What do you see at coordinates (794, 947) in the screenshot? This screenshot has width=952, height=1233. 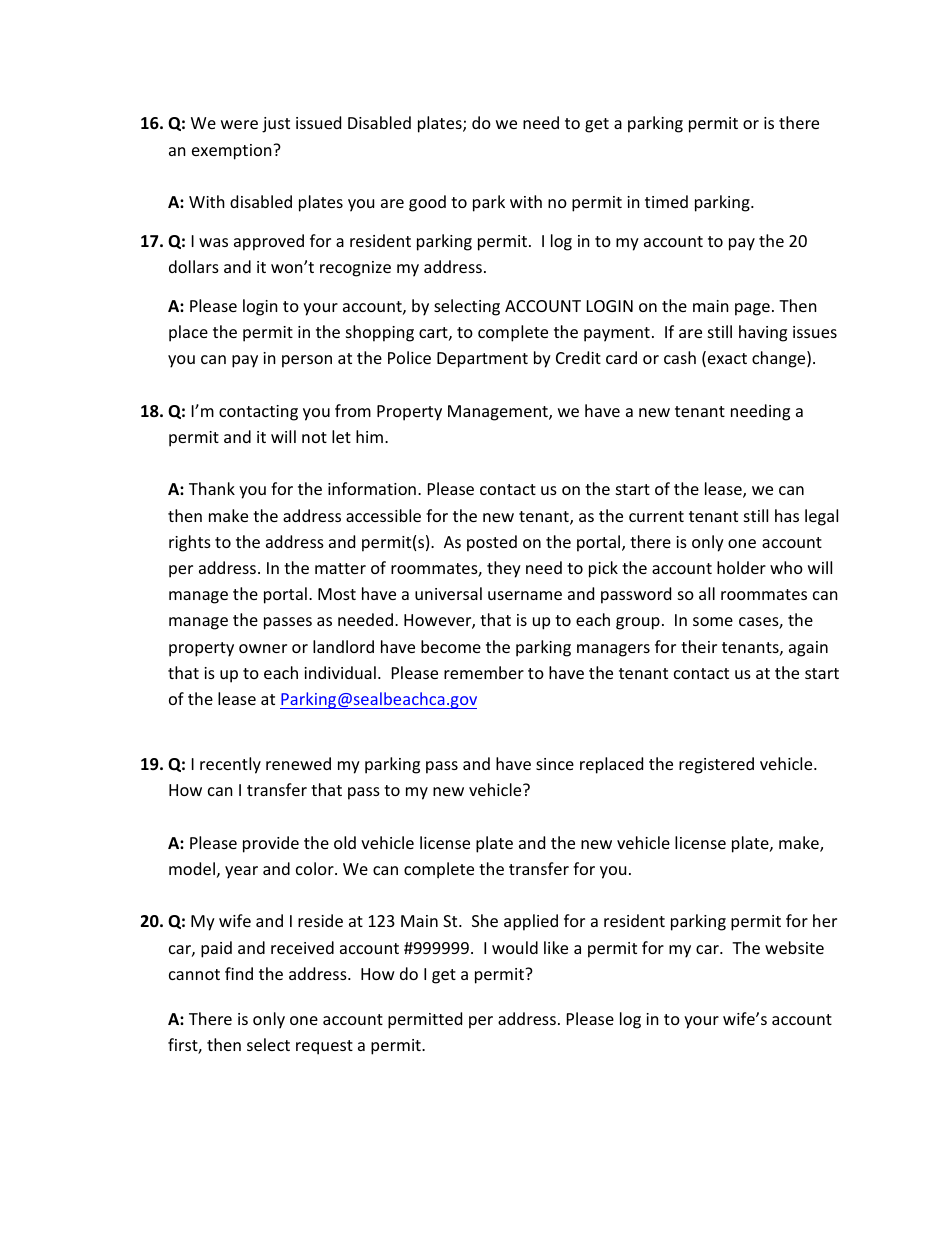 I see `website` at bounding box center [794, 947].
